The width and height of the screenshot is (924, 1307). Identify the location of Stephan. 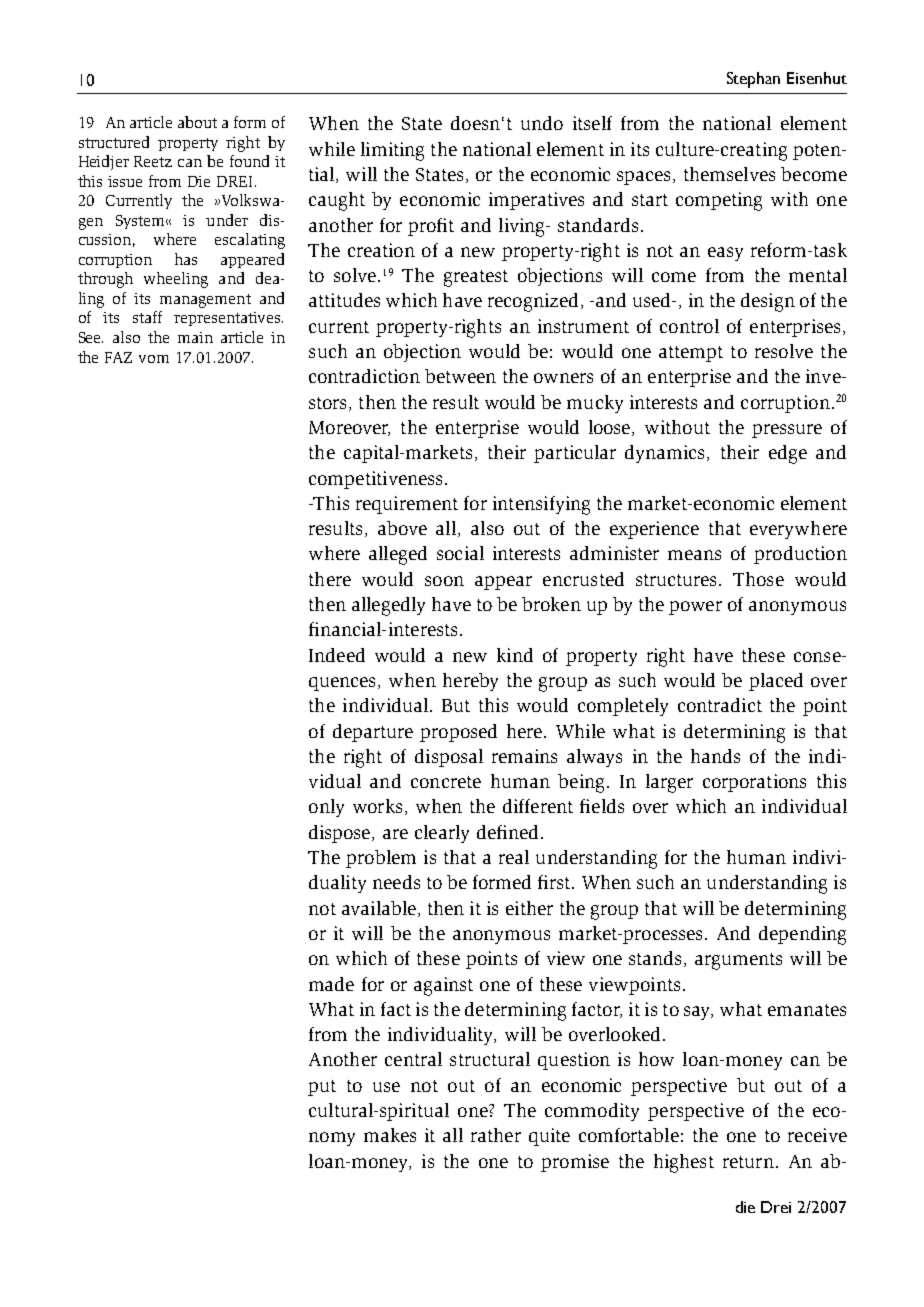
(753, 80).
